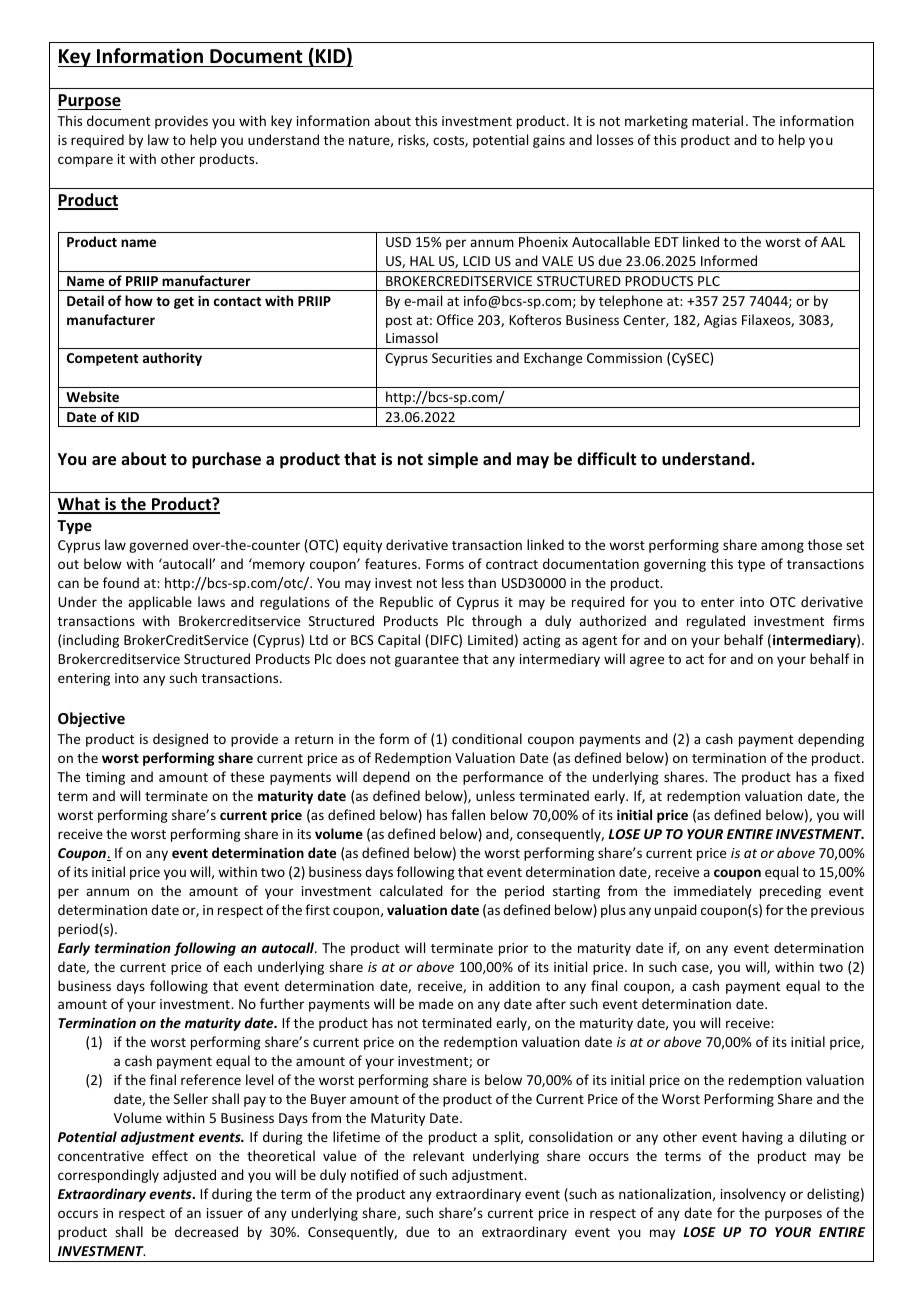 The image size is (924, 1308). What do you see at coordinates (782, 547) in the screenshot?
I see `among` at bounding box center [782, 547].
